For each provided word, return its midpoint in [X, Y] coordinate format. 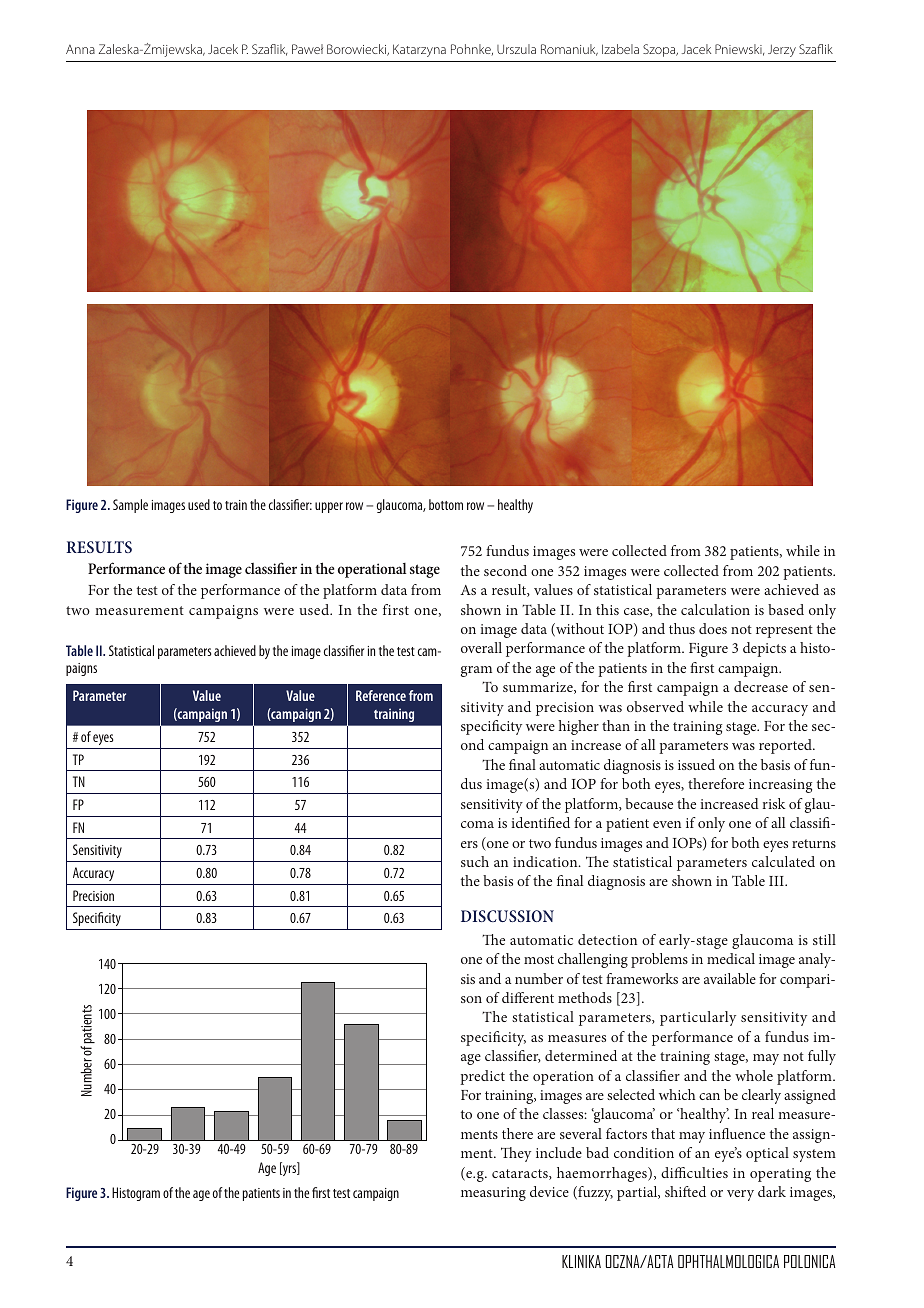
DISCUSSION [507, 916]
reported [786, 746]
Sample [130, 506]
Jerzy [782, 50]
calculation [715, 609]
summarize [539, 688]
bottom [446, 504]
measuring [493, 1194]
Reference [381, 695]
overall [481, 647]
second [505, 570]
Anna [80, 49]
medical [731, 958]
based [786, 609]
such [475, 861]
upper [329, 507]
